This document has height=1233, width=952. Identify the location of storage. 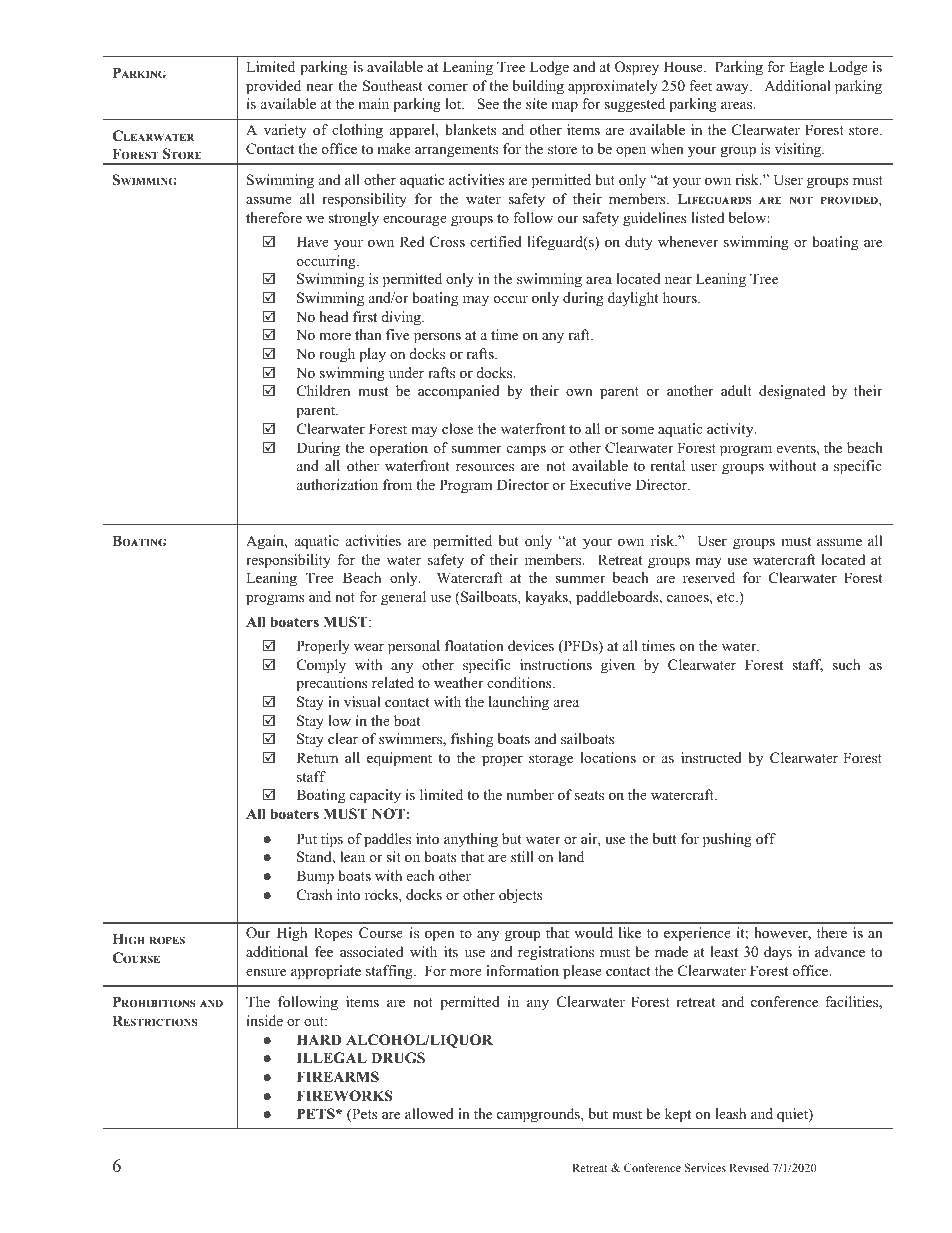
(551, 760).
